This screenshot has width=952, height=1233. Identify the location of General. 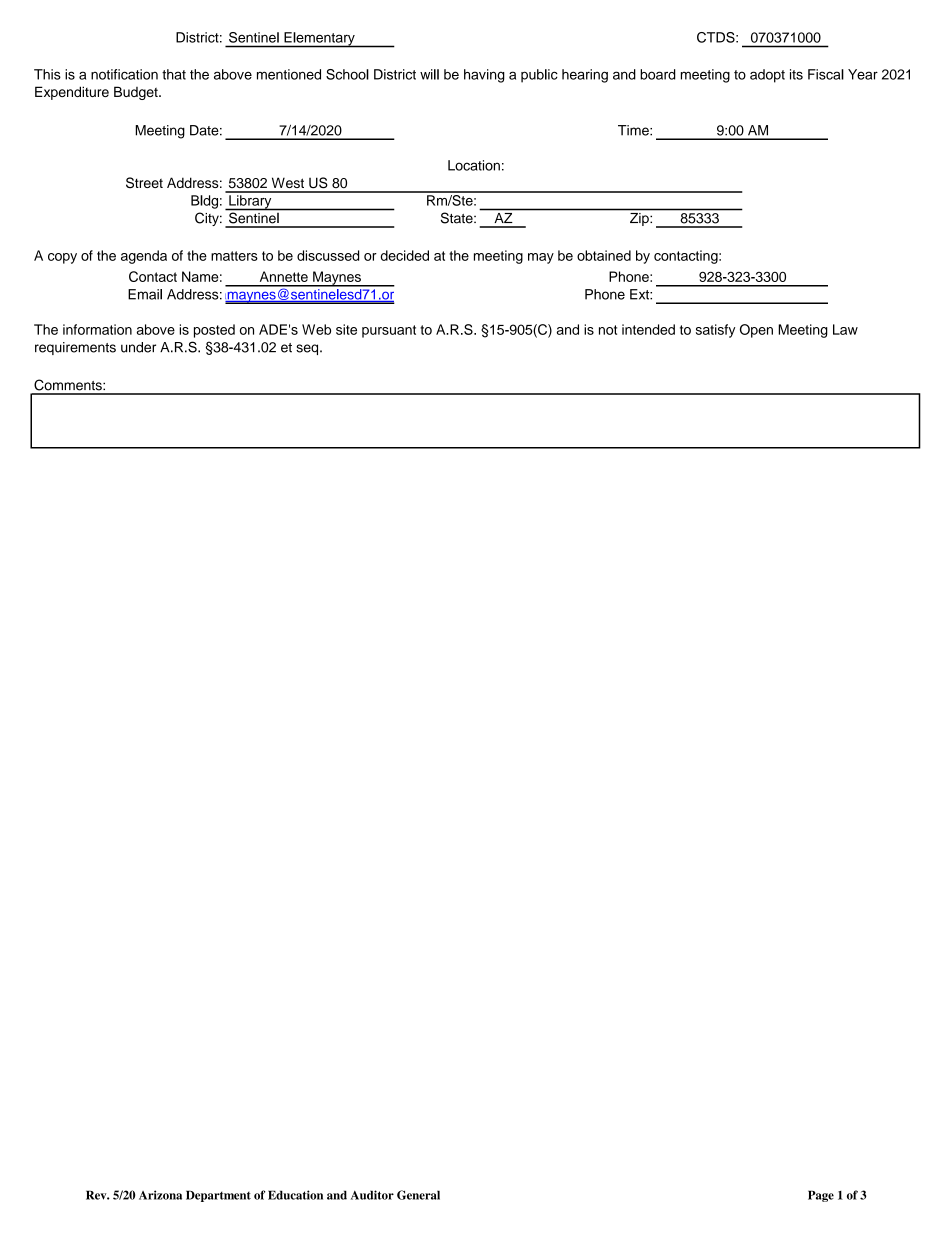
(418, 1195).
